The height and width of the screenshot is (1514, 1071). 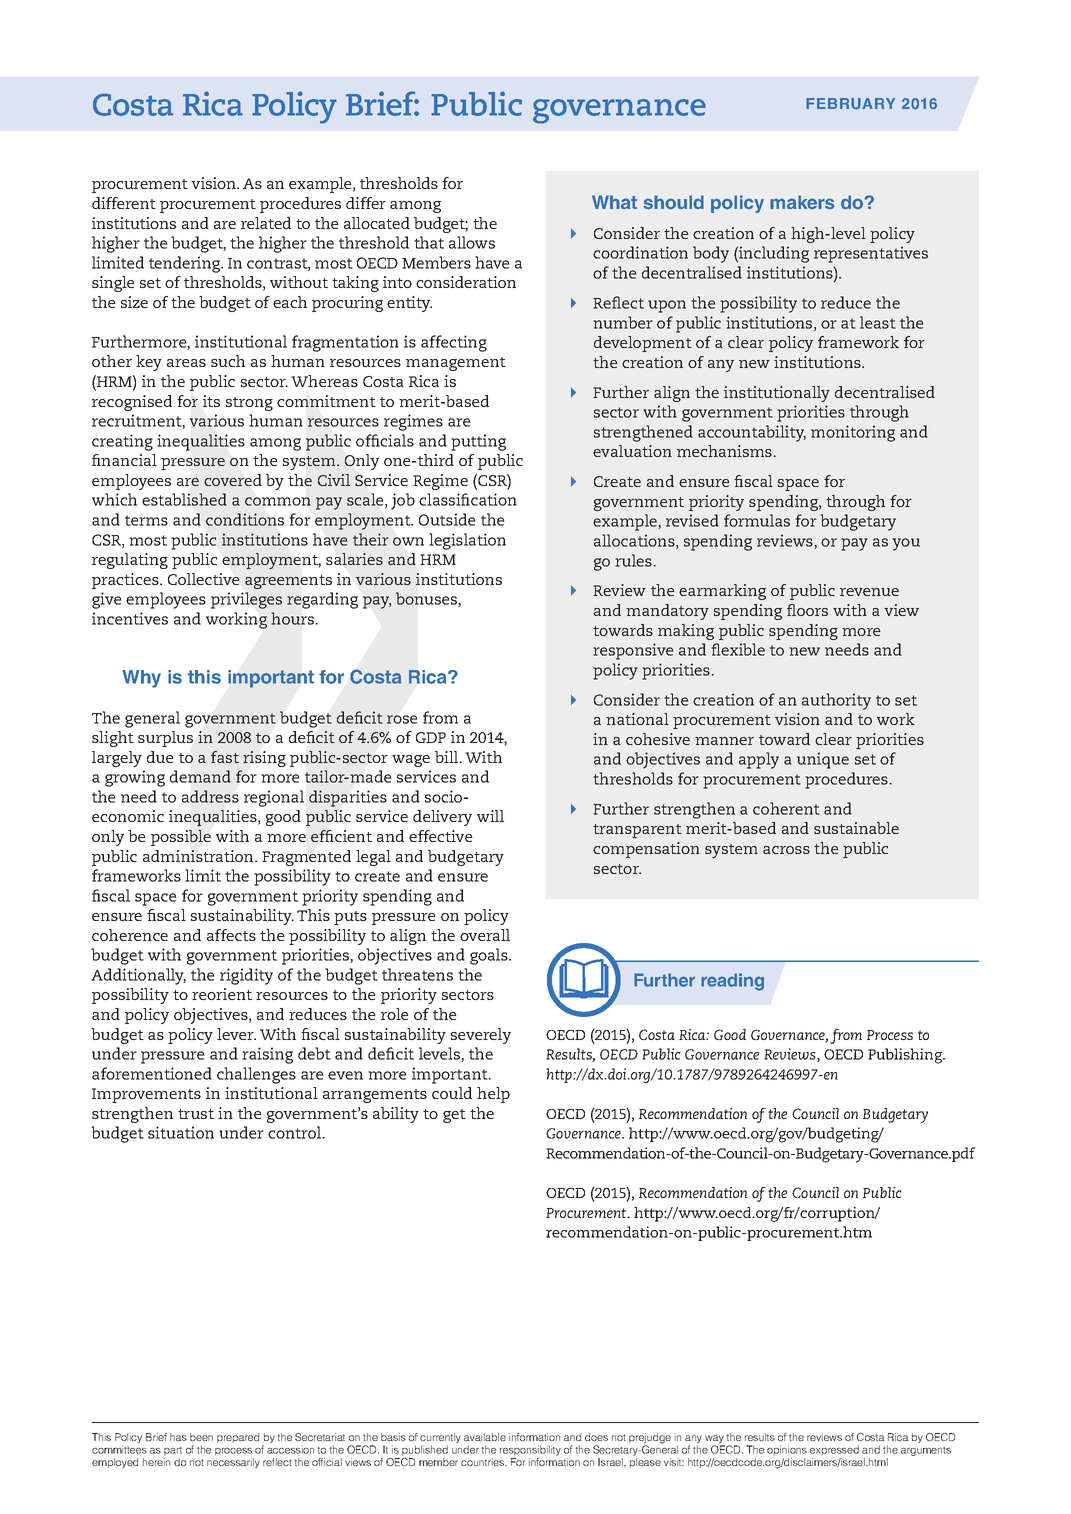 I want to click on you, so click(x=906, y=544).
